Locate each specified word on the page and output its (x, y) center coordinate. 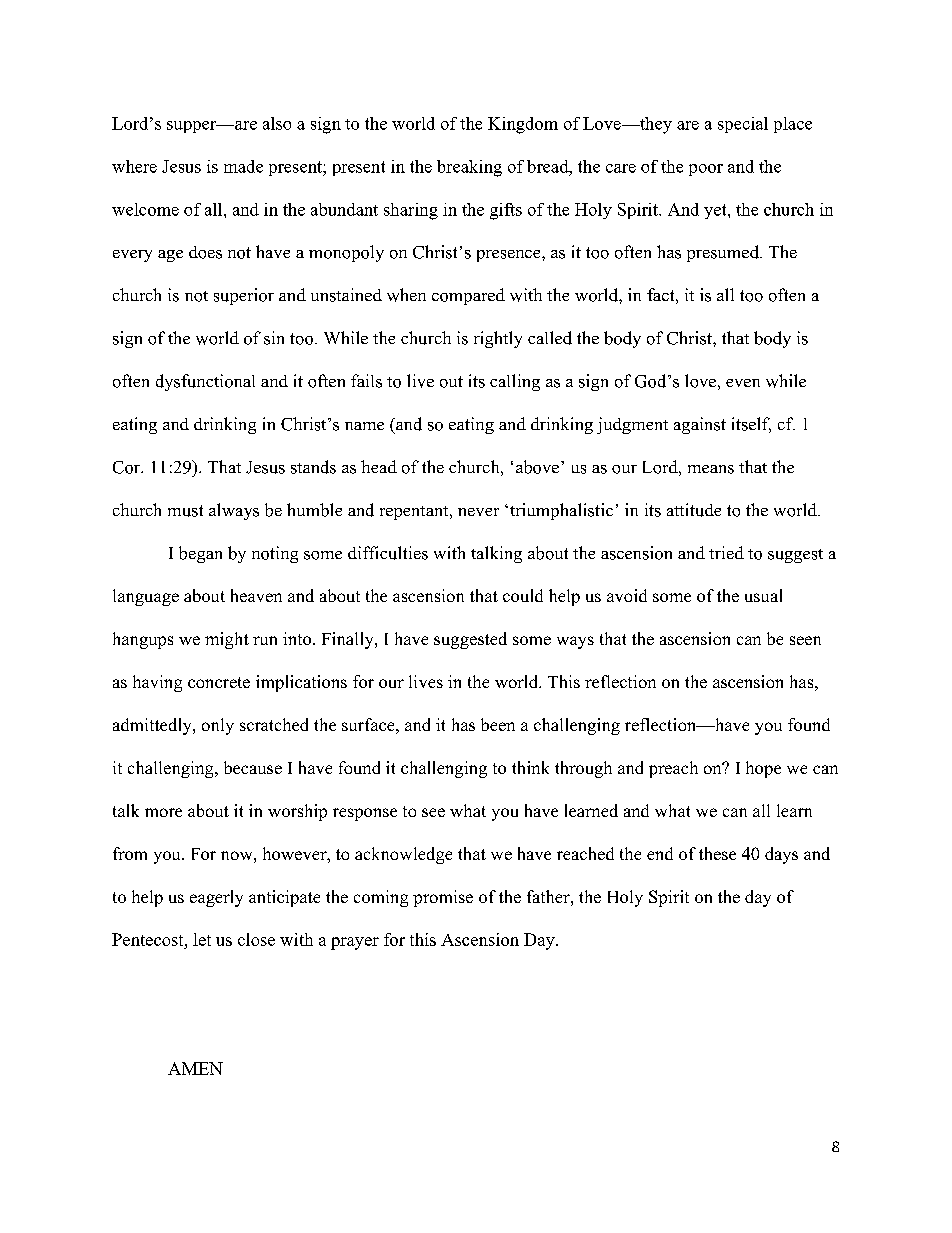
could (523, 595)
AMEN (195, 1068)
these (717, 853)
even (743, 383)
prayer (355, 943)
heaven (256, 595)
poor (706, 170)
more (163, 812)
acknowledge (403, 855)
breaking (469, 168)
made (243, 166)
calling (515, 382)
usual (763, 595)
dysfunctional (205, 382)
